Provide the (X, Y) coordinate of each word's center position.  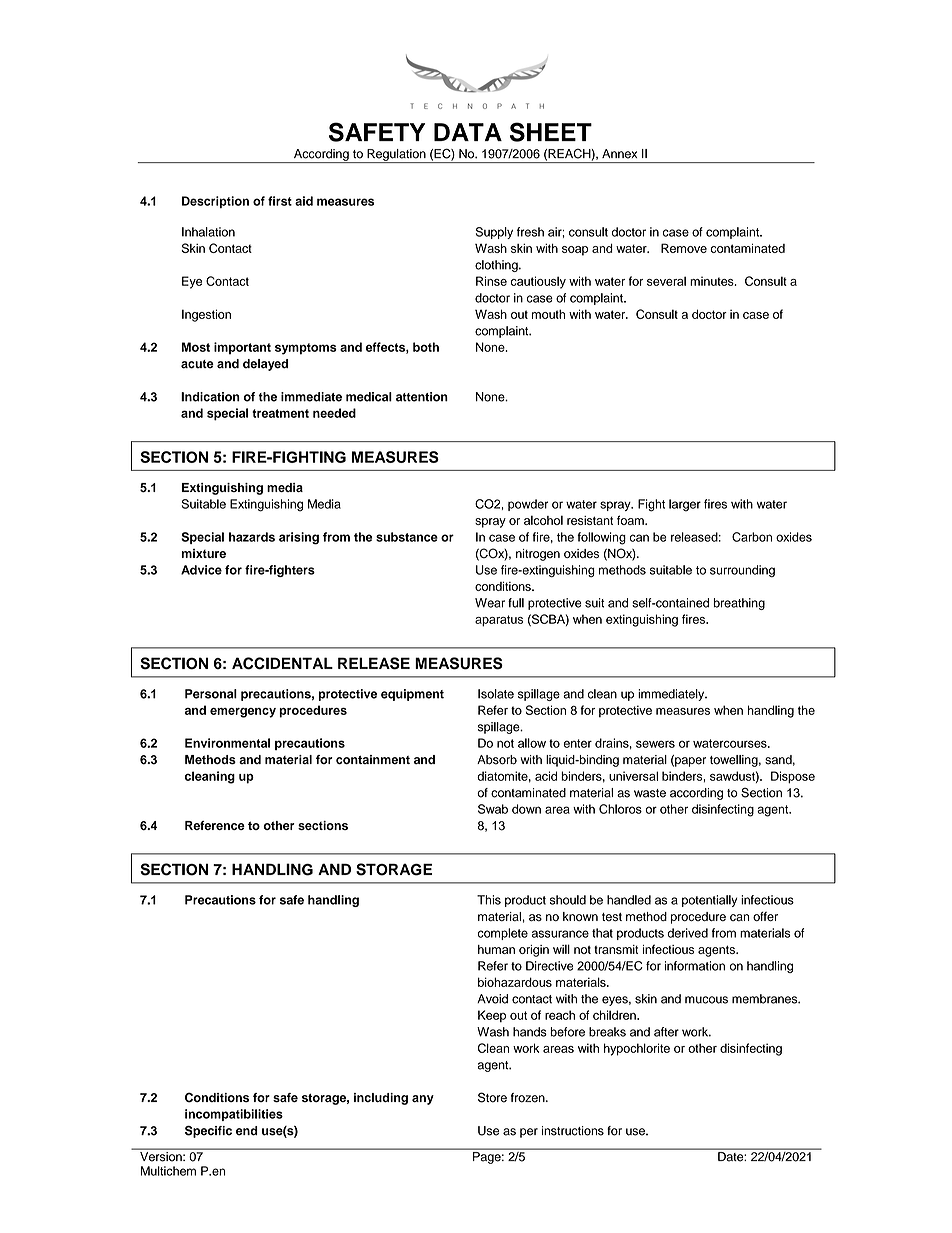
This (489, 900)
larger (685, 505)
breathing (739, 604)
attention (422, 397)
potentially (709, 901)
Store (492, 1097)
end (247, 1131)
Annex (619, 154)
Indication (210, 397)
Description (215, 202)
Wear (490, 603)
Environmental (227, 743)
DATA (468, 132)
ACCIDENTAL (282, 663)
